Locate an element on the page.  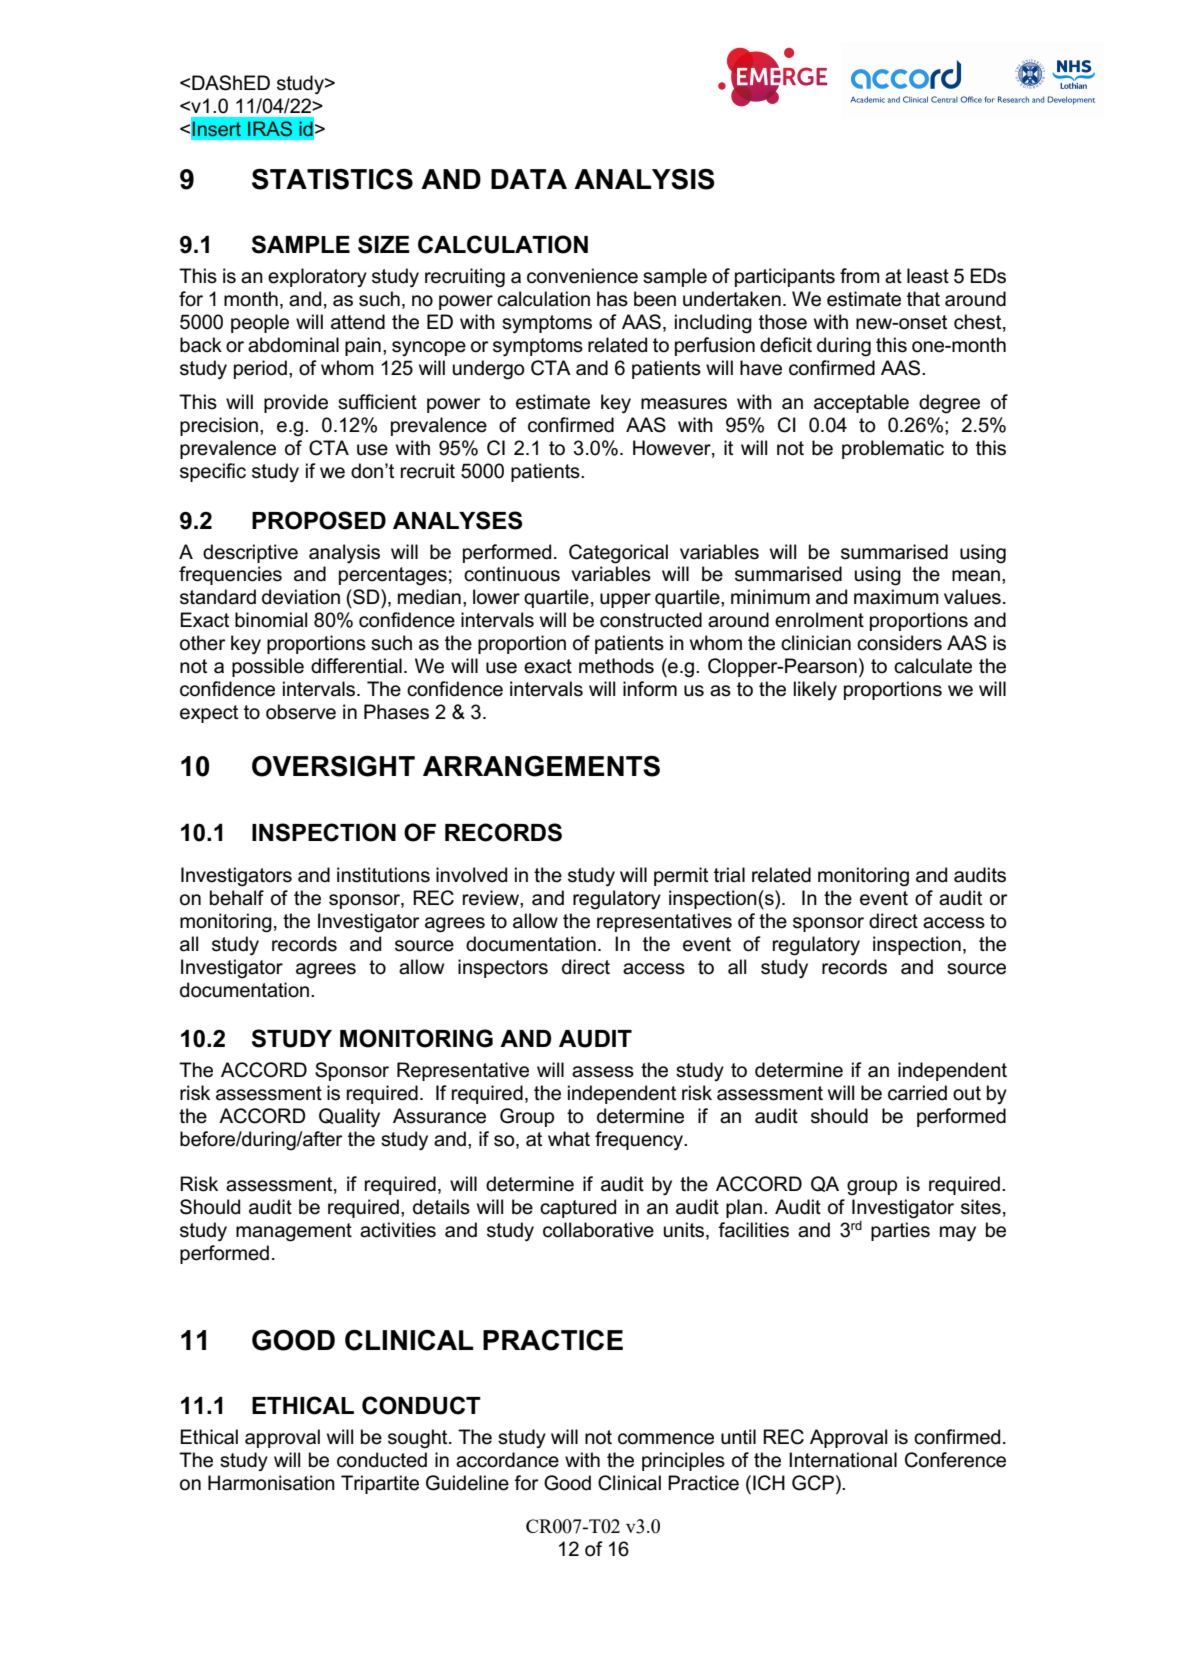
deviation is located at coordinates (301, 597).
